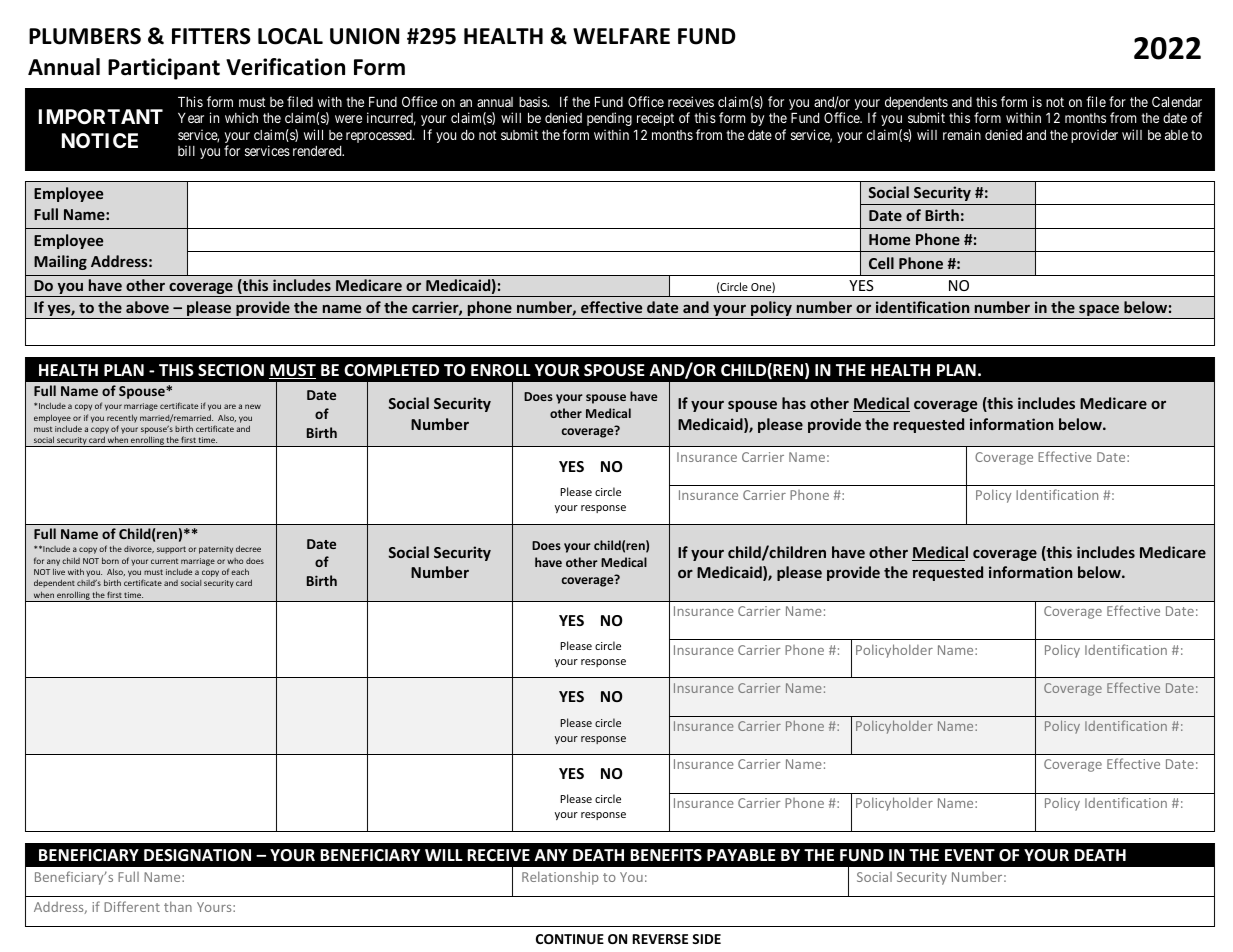 The image size is (1233, 952). Describe the element at coordinates (970, 855) in the image. I see `EVENT` at that location.
